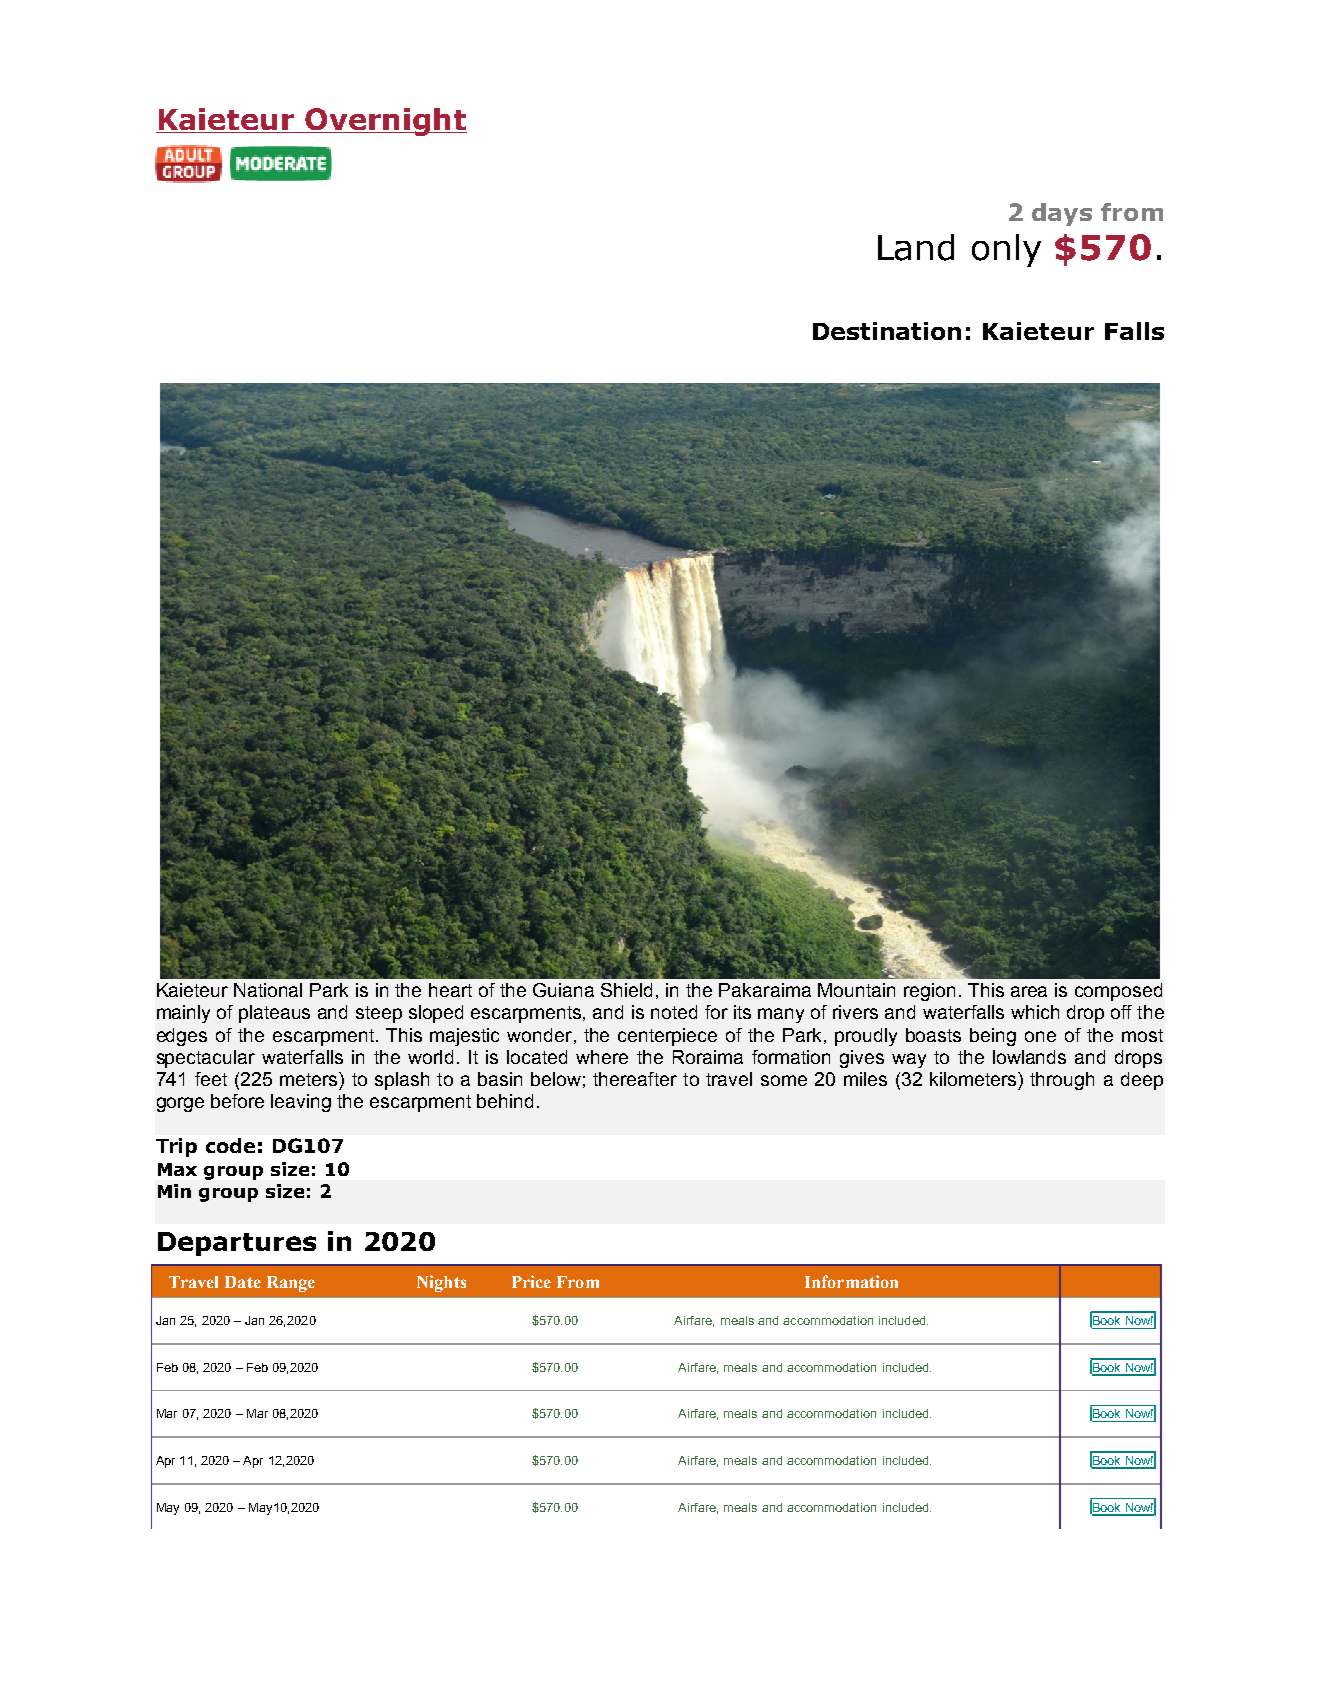 The width and height of the screenshot is (1320, 1708). Describe the element at coordinates (887, 331) in the screenshot. I see `Destination` at that location.
